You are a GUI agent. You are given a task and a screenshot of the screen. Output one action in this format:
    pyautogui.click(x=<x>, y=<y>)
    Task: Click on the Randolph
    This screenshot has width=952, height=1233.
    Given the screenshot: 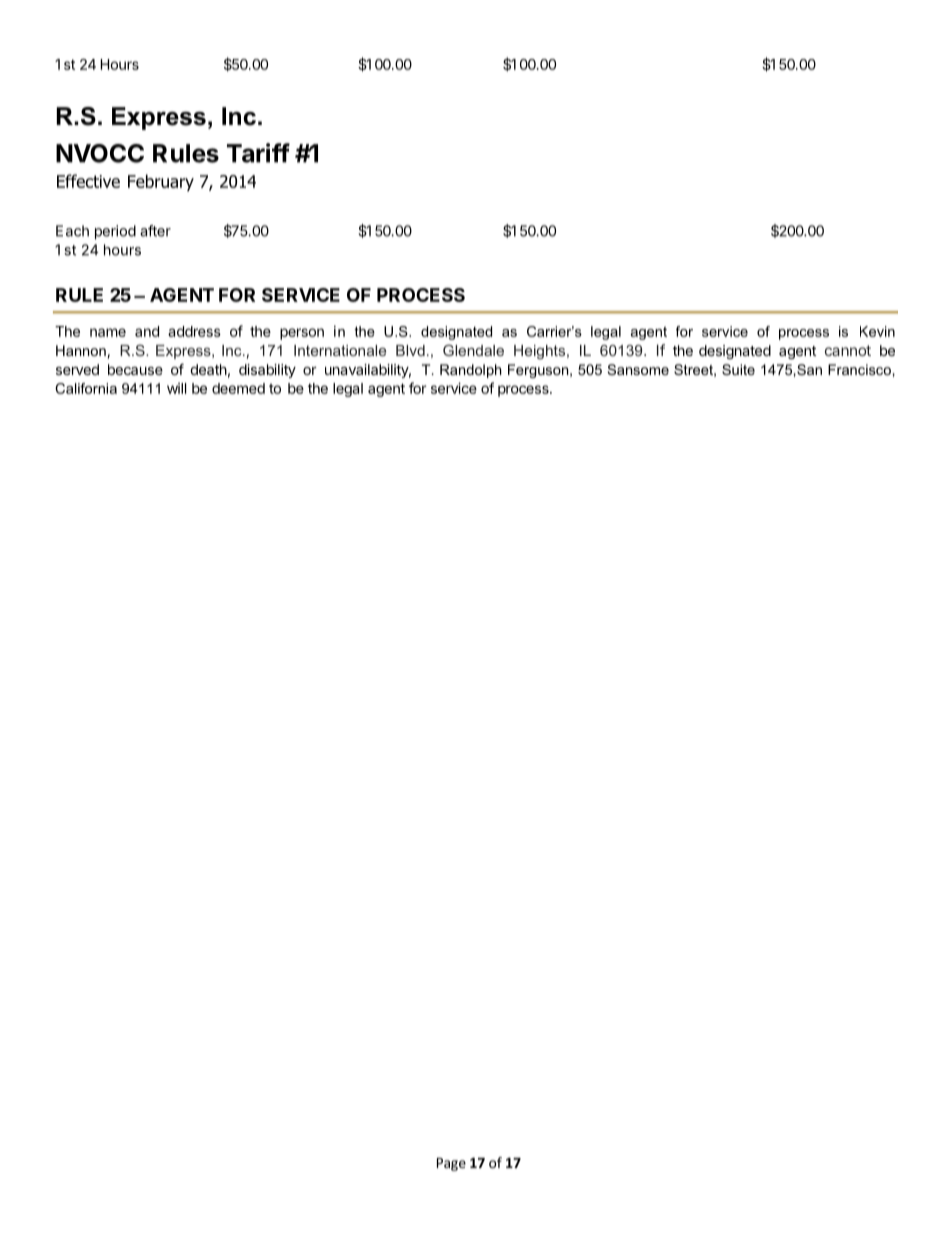 What is the action you would take?
    pyautogui.click(x=471, y=371)
